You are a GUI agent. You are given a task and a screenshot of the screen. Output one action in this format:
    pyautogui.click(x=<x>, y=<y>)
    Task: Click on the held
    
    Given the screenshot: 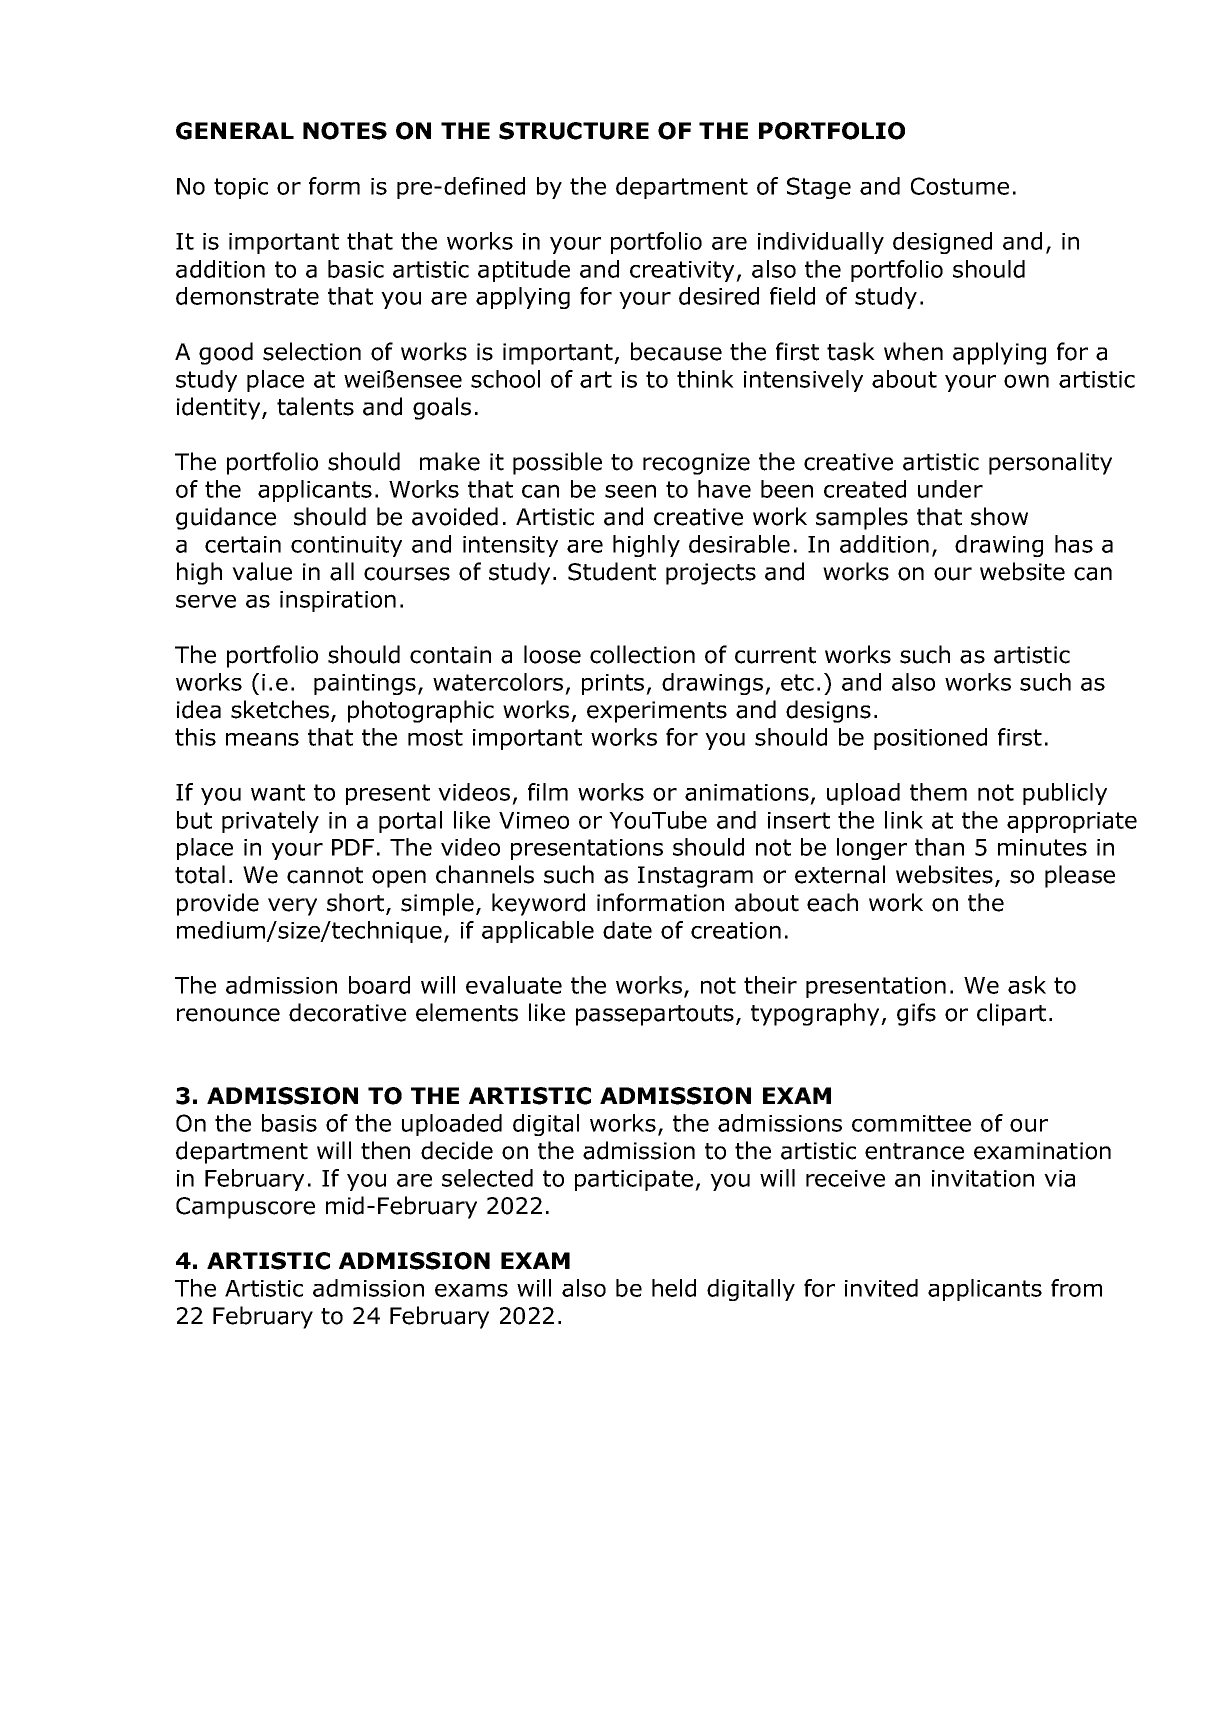 What is the action you would take?
    pyautogui.click(x=674, y=1288)
